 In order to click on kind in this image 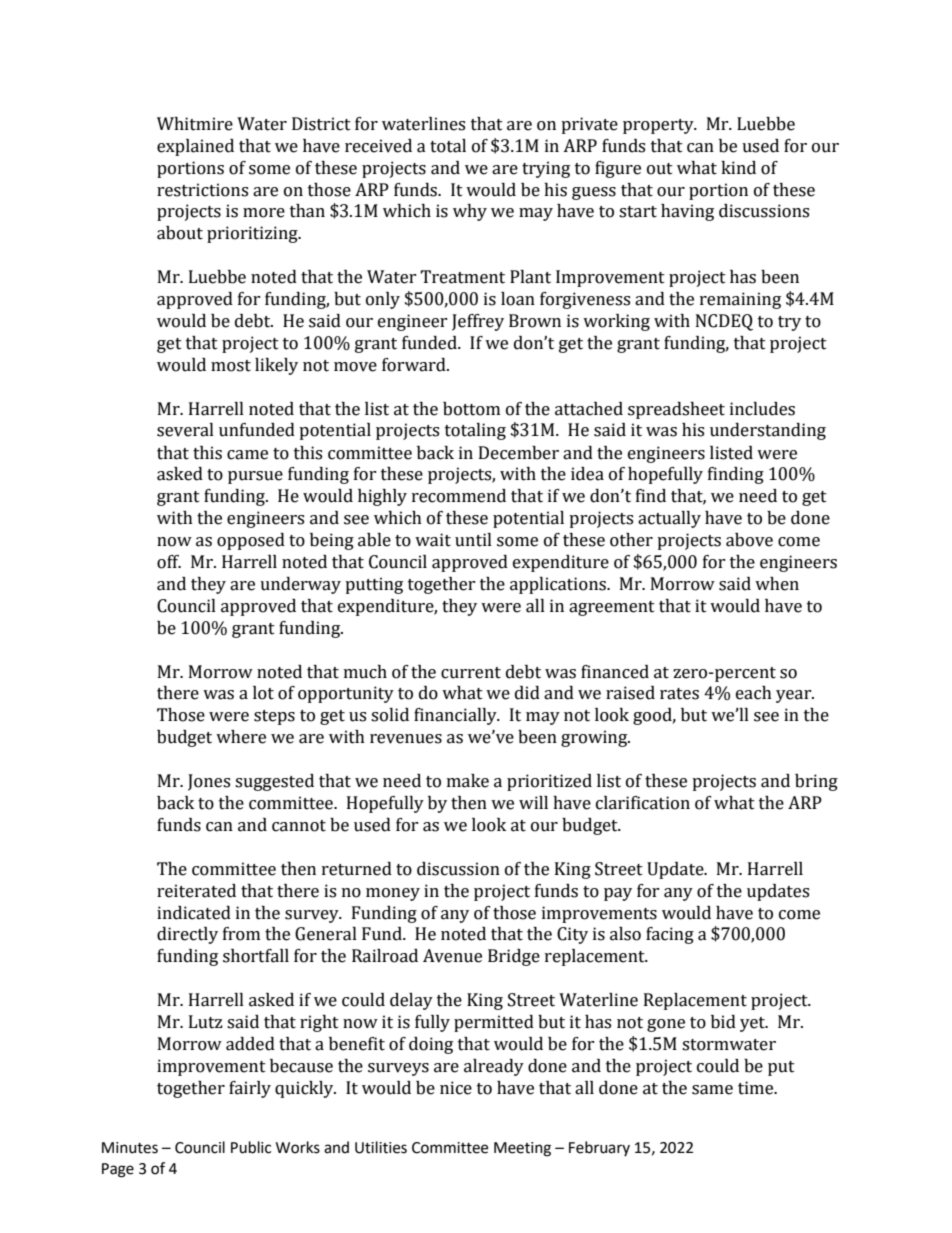, I will do `click(738, 168)`.
